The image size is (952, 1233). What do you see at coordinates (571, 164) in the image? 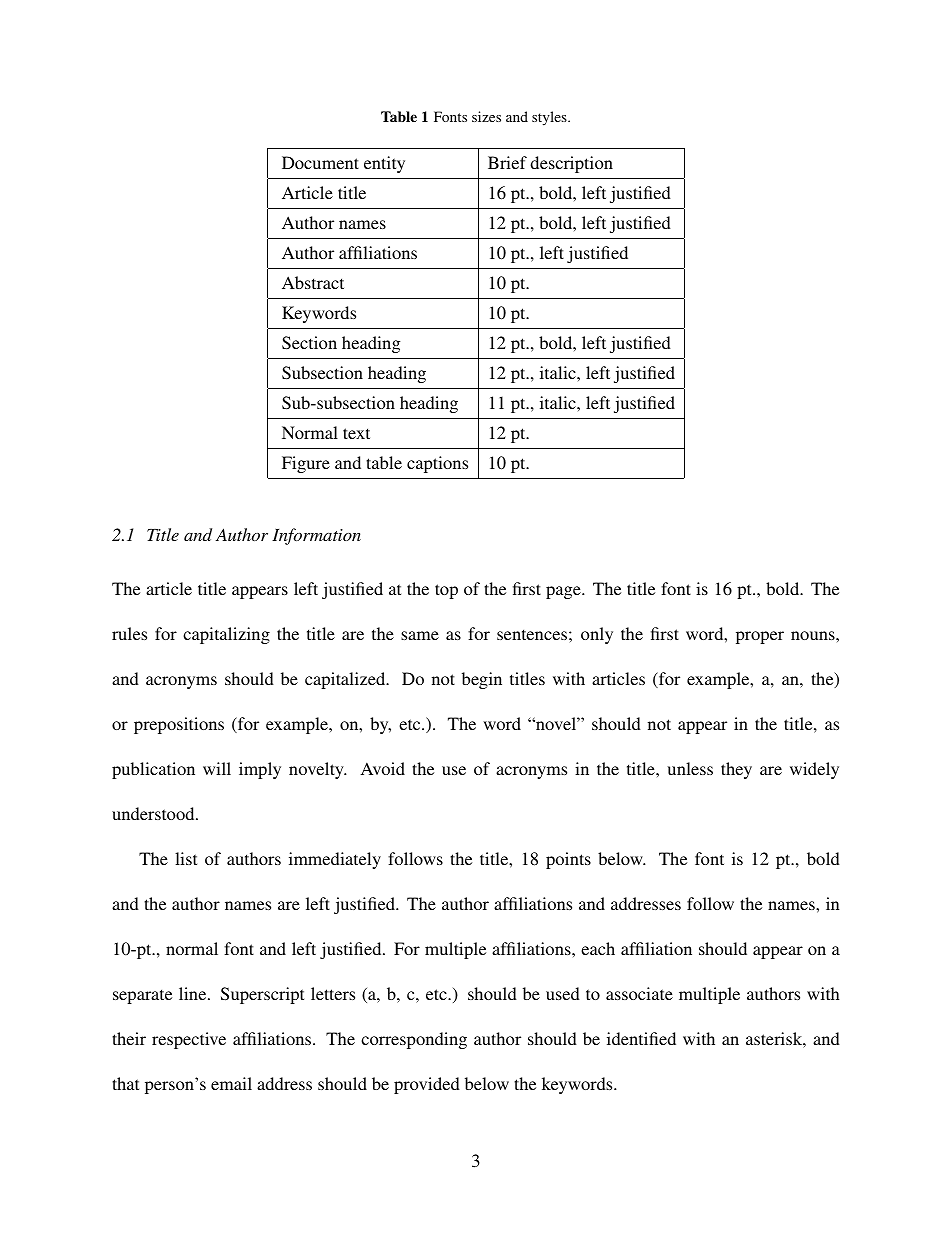
I see `description` at bounding box center [571, 164].
